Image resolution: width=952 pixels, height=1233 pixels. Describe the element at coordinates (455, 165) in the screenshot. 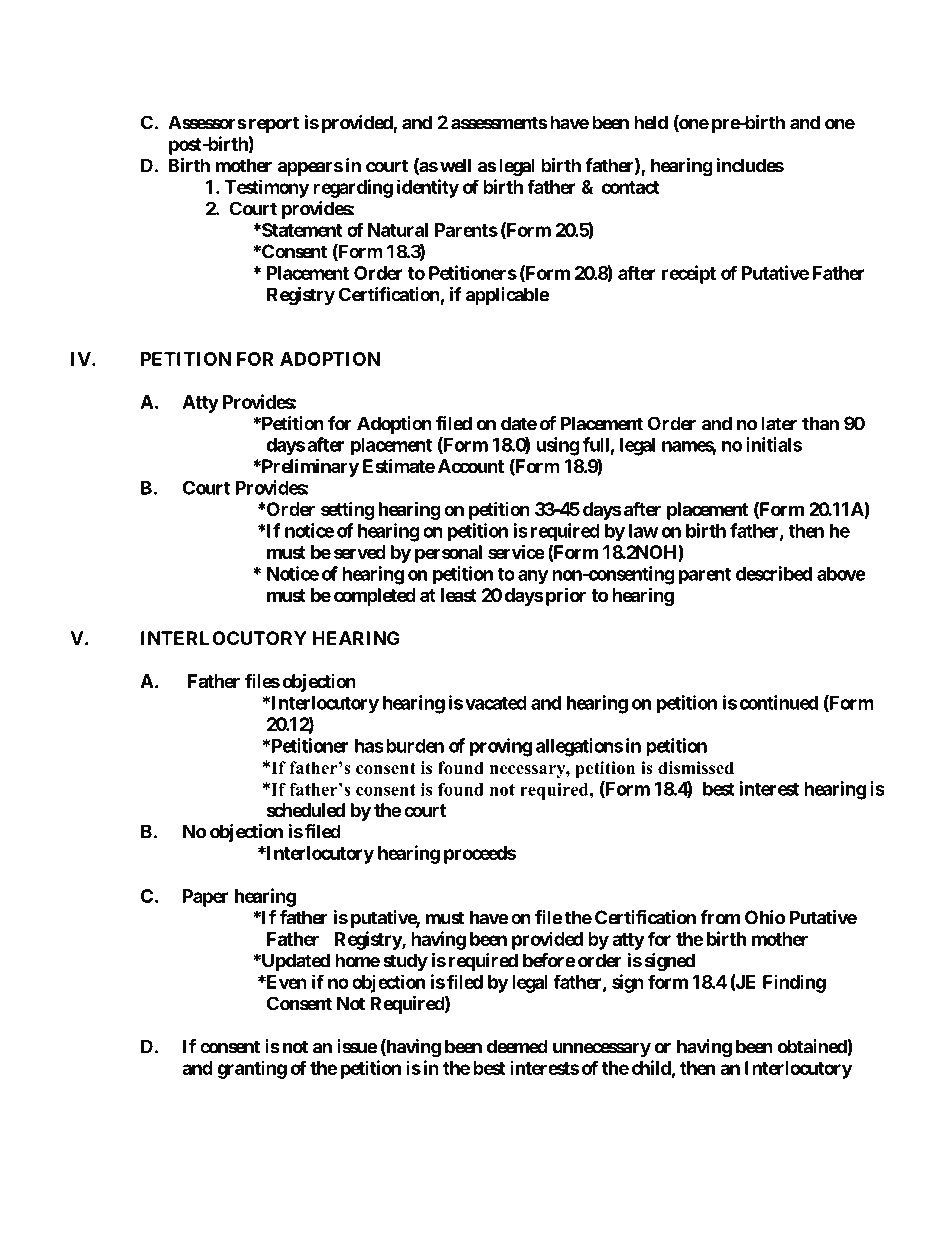

I see `well` at that location.
